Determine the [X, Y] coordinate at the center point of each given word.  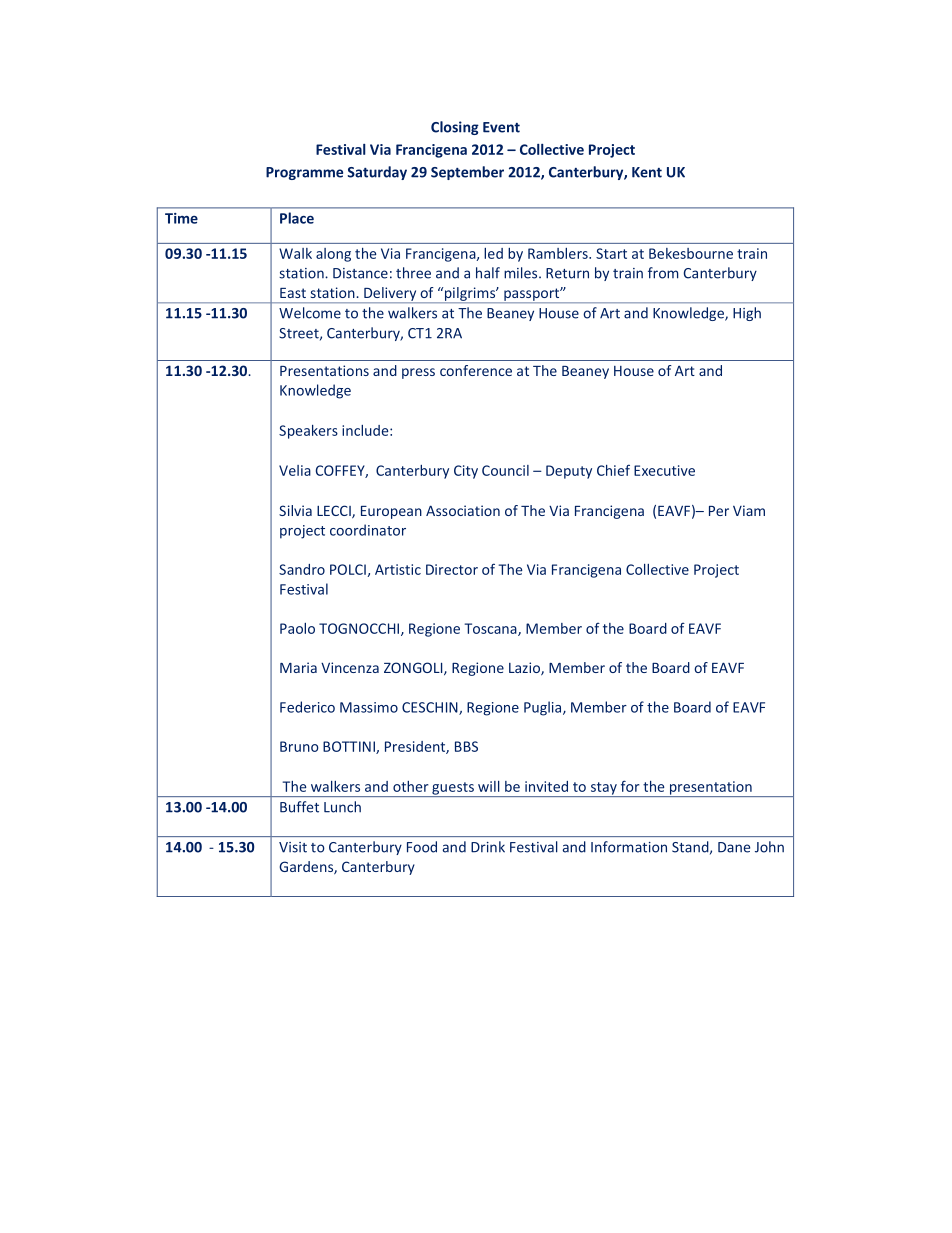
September [467, 173]
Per [719, 511]
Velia [295, 470]
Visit [293, 847]
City [466, 472]
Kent [647, 172]
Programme [304, 173]
